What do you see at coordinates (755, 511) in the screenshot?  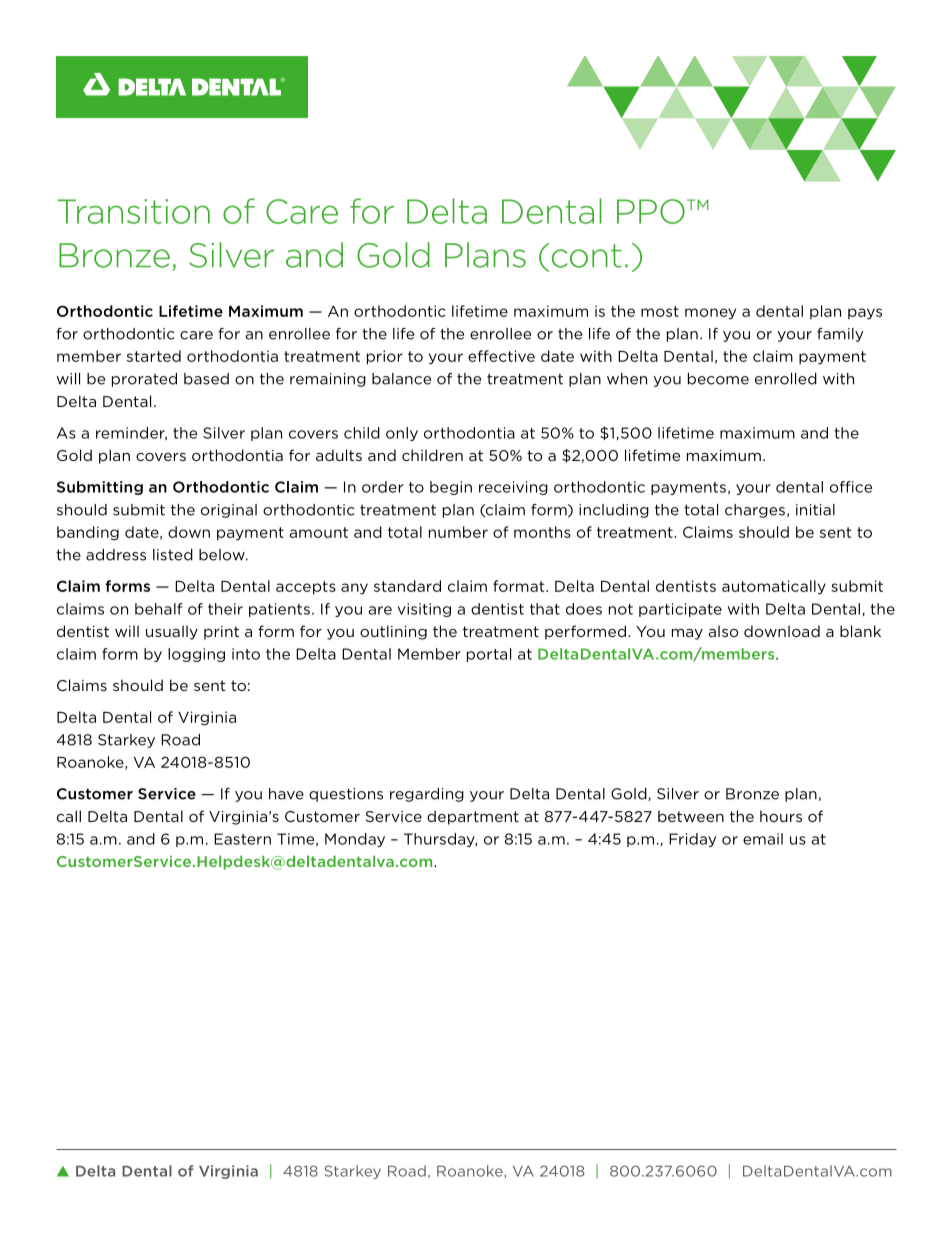 I see `charges` at bounding box center [755, 511].
